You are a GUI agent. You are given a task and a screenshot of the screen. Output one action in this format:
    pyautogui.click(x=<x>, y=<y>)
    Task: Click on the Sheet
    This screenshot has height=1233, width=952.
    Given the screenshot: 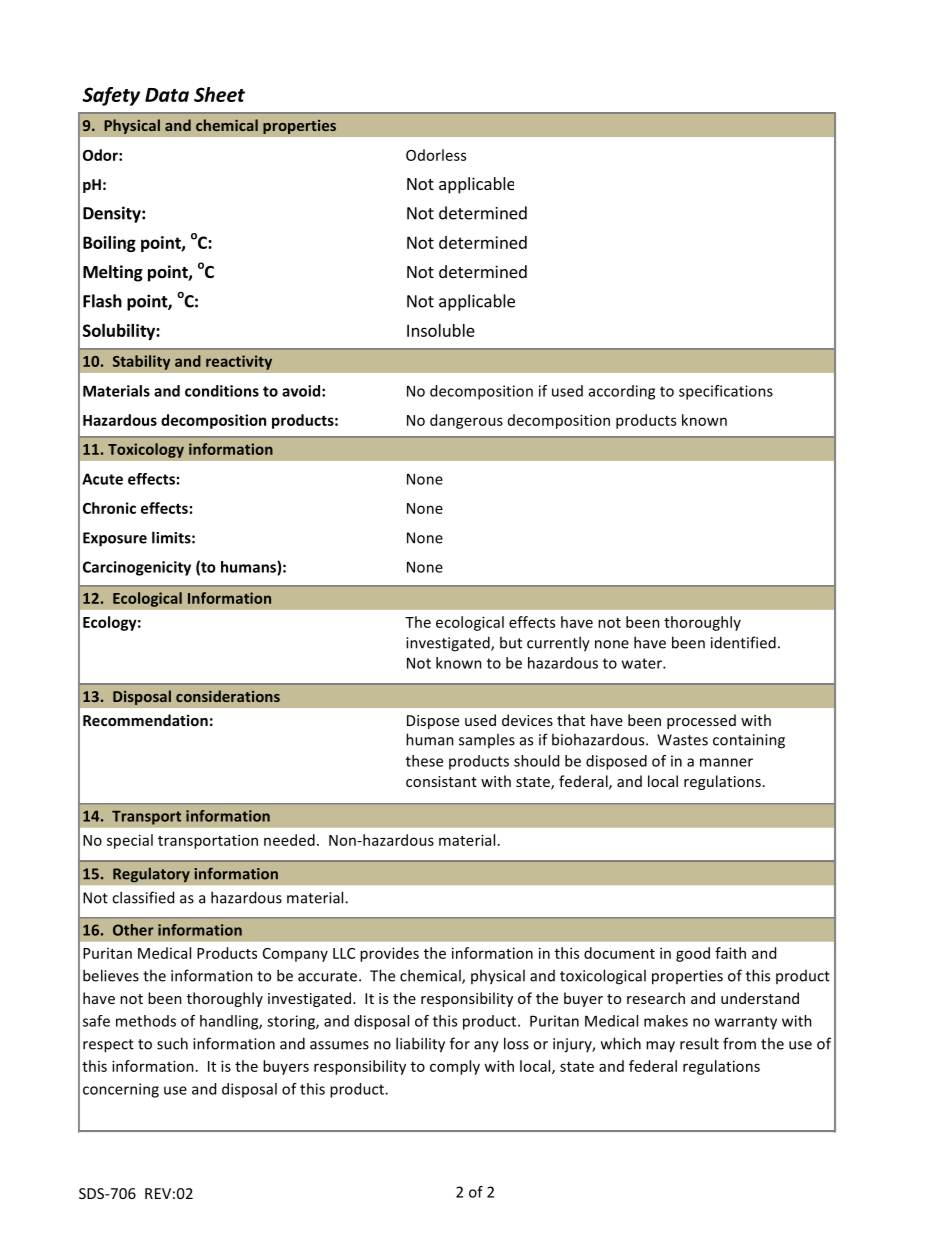 What is the action you would take?
    pyautogui.click(x=219, y=94)
